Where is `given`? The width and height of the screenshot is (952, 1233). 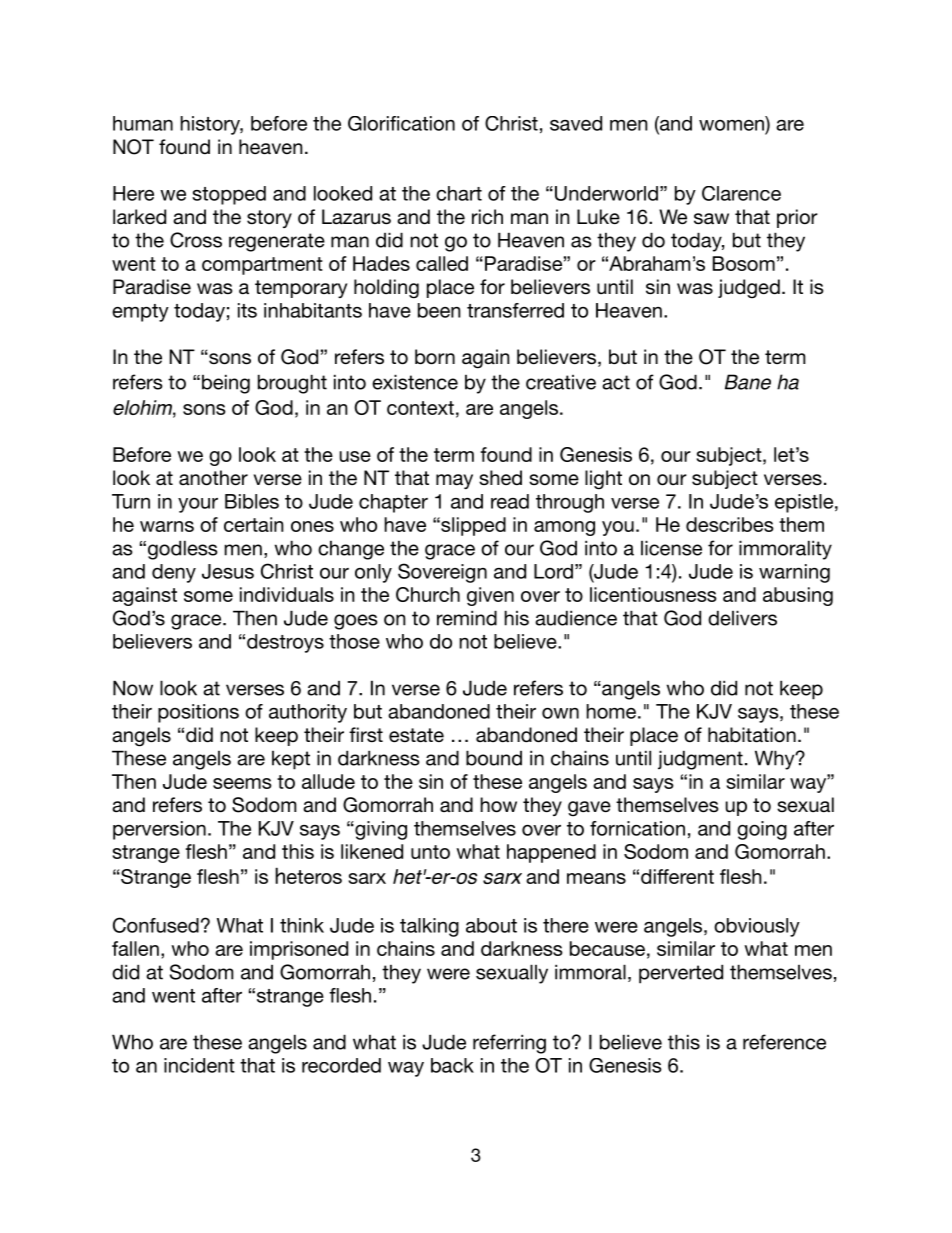 given is located at coordinates (490, 596).
